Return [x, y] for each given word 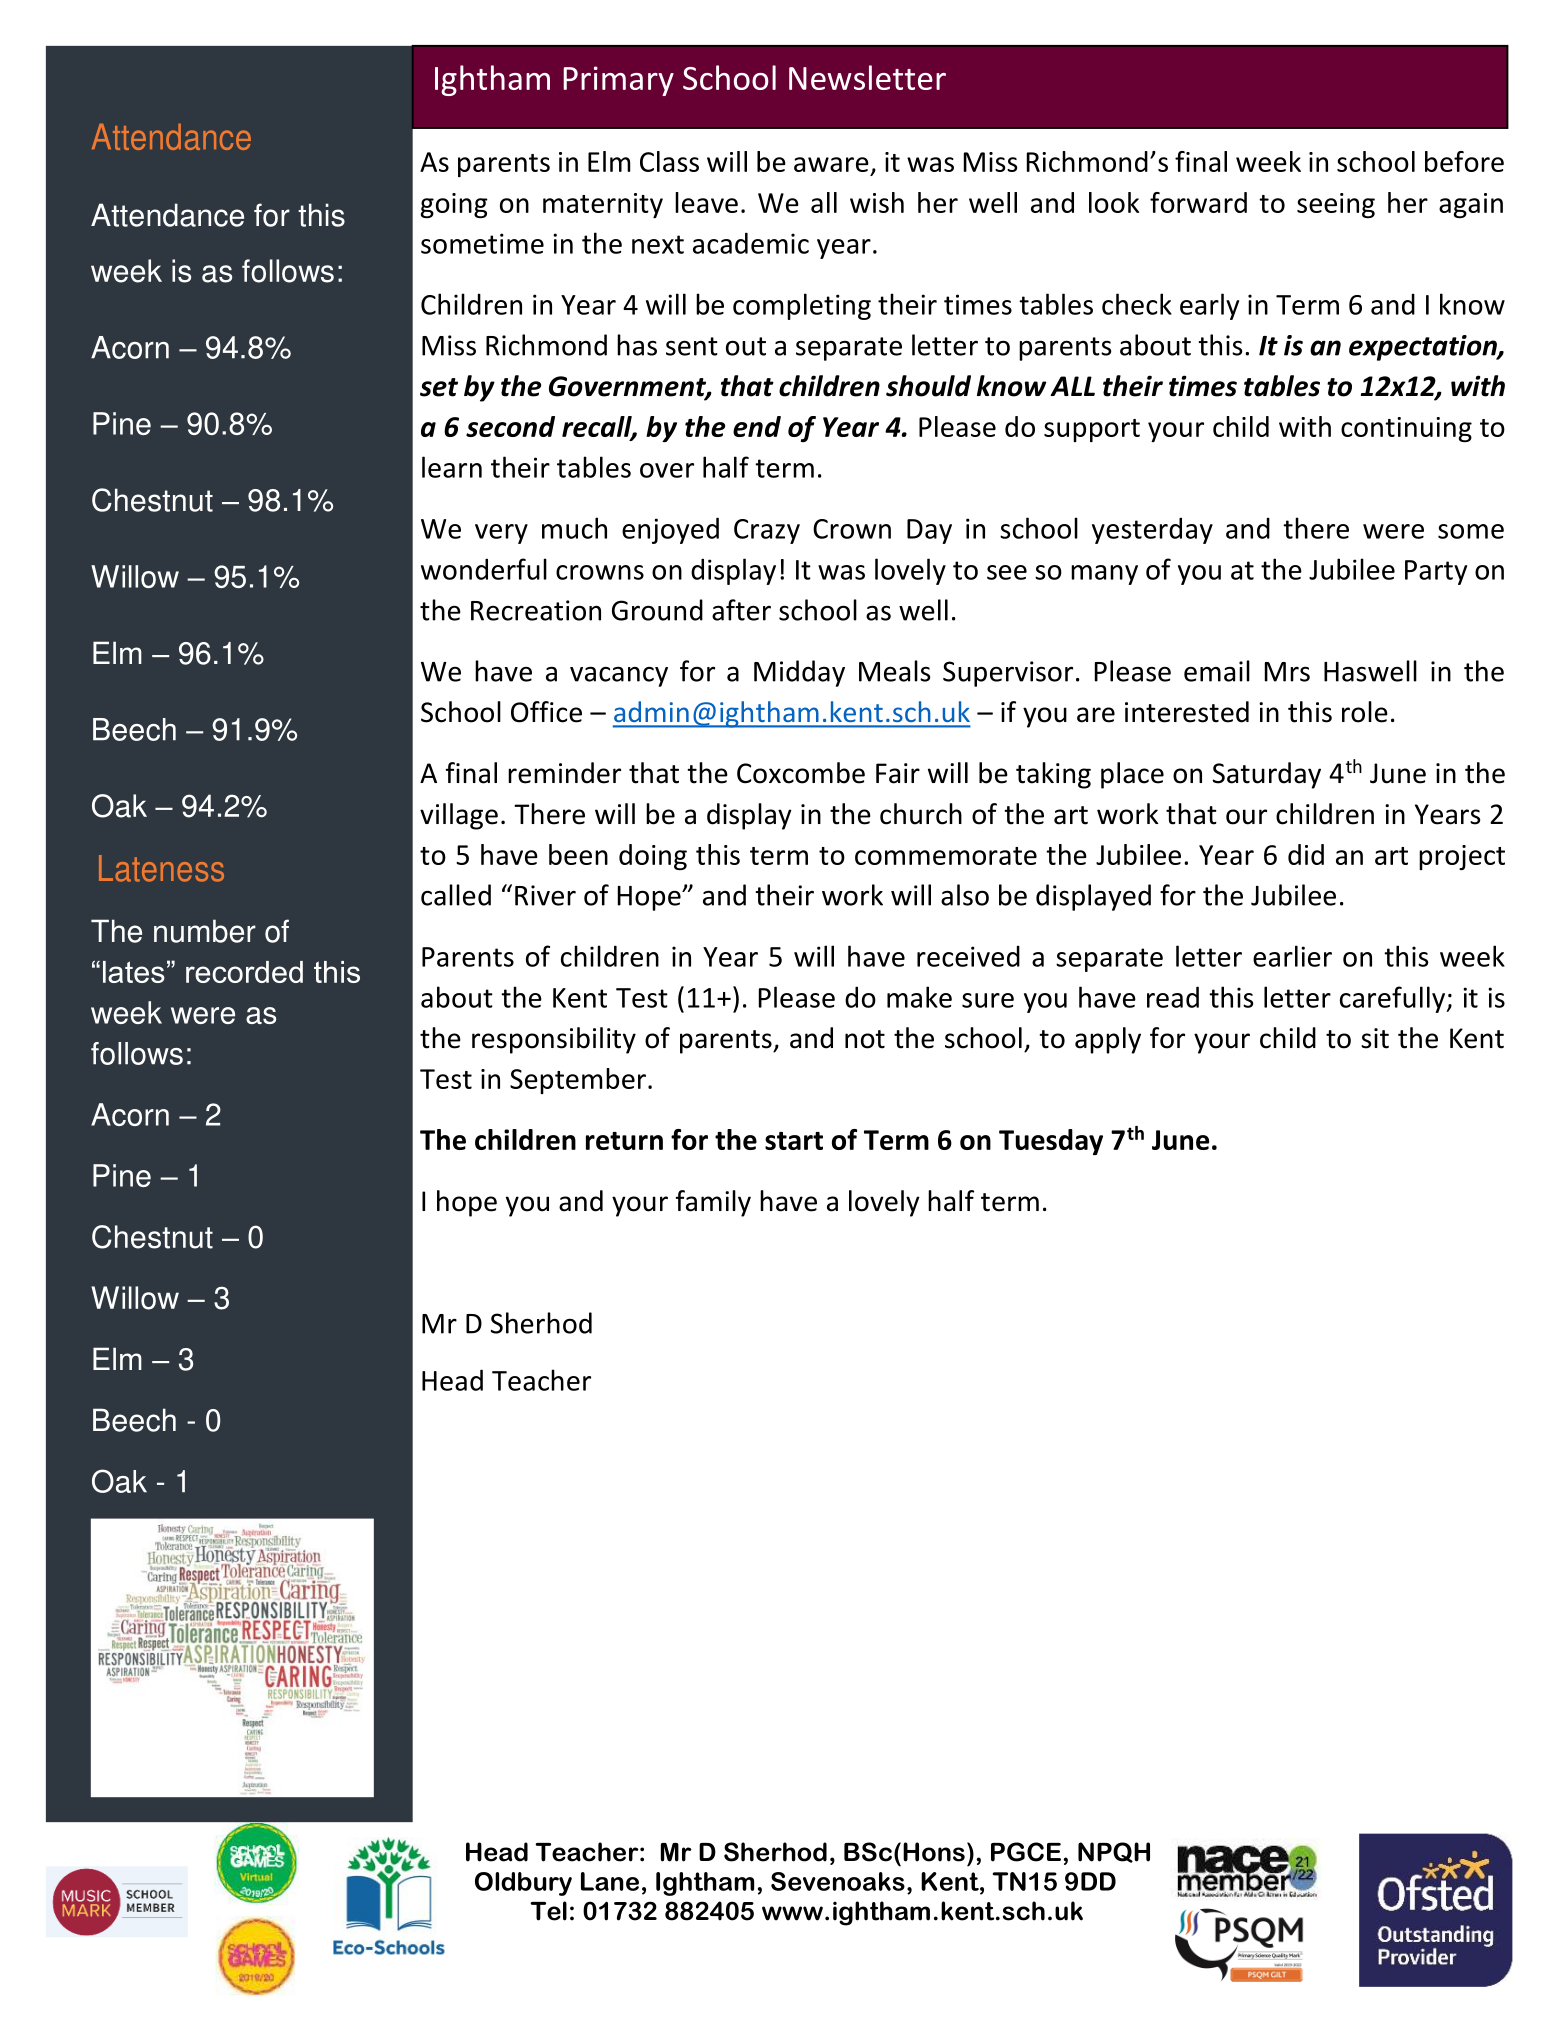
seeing [1336, 205]
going [454, 206]
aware [831, 164]
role [1365, 712]
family [713, 1203]
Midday [799, 673]
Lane [610, 1881]
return [624, 1141]
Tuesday [1051, 1142]
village [459, 816]
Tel [548, 1911]
